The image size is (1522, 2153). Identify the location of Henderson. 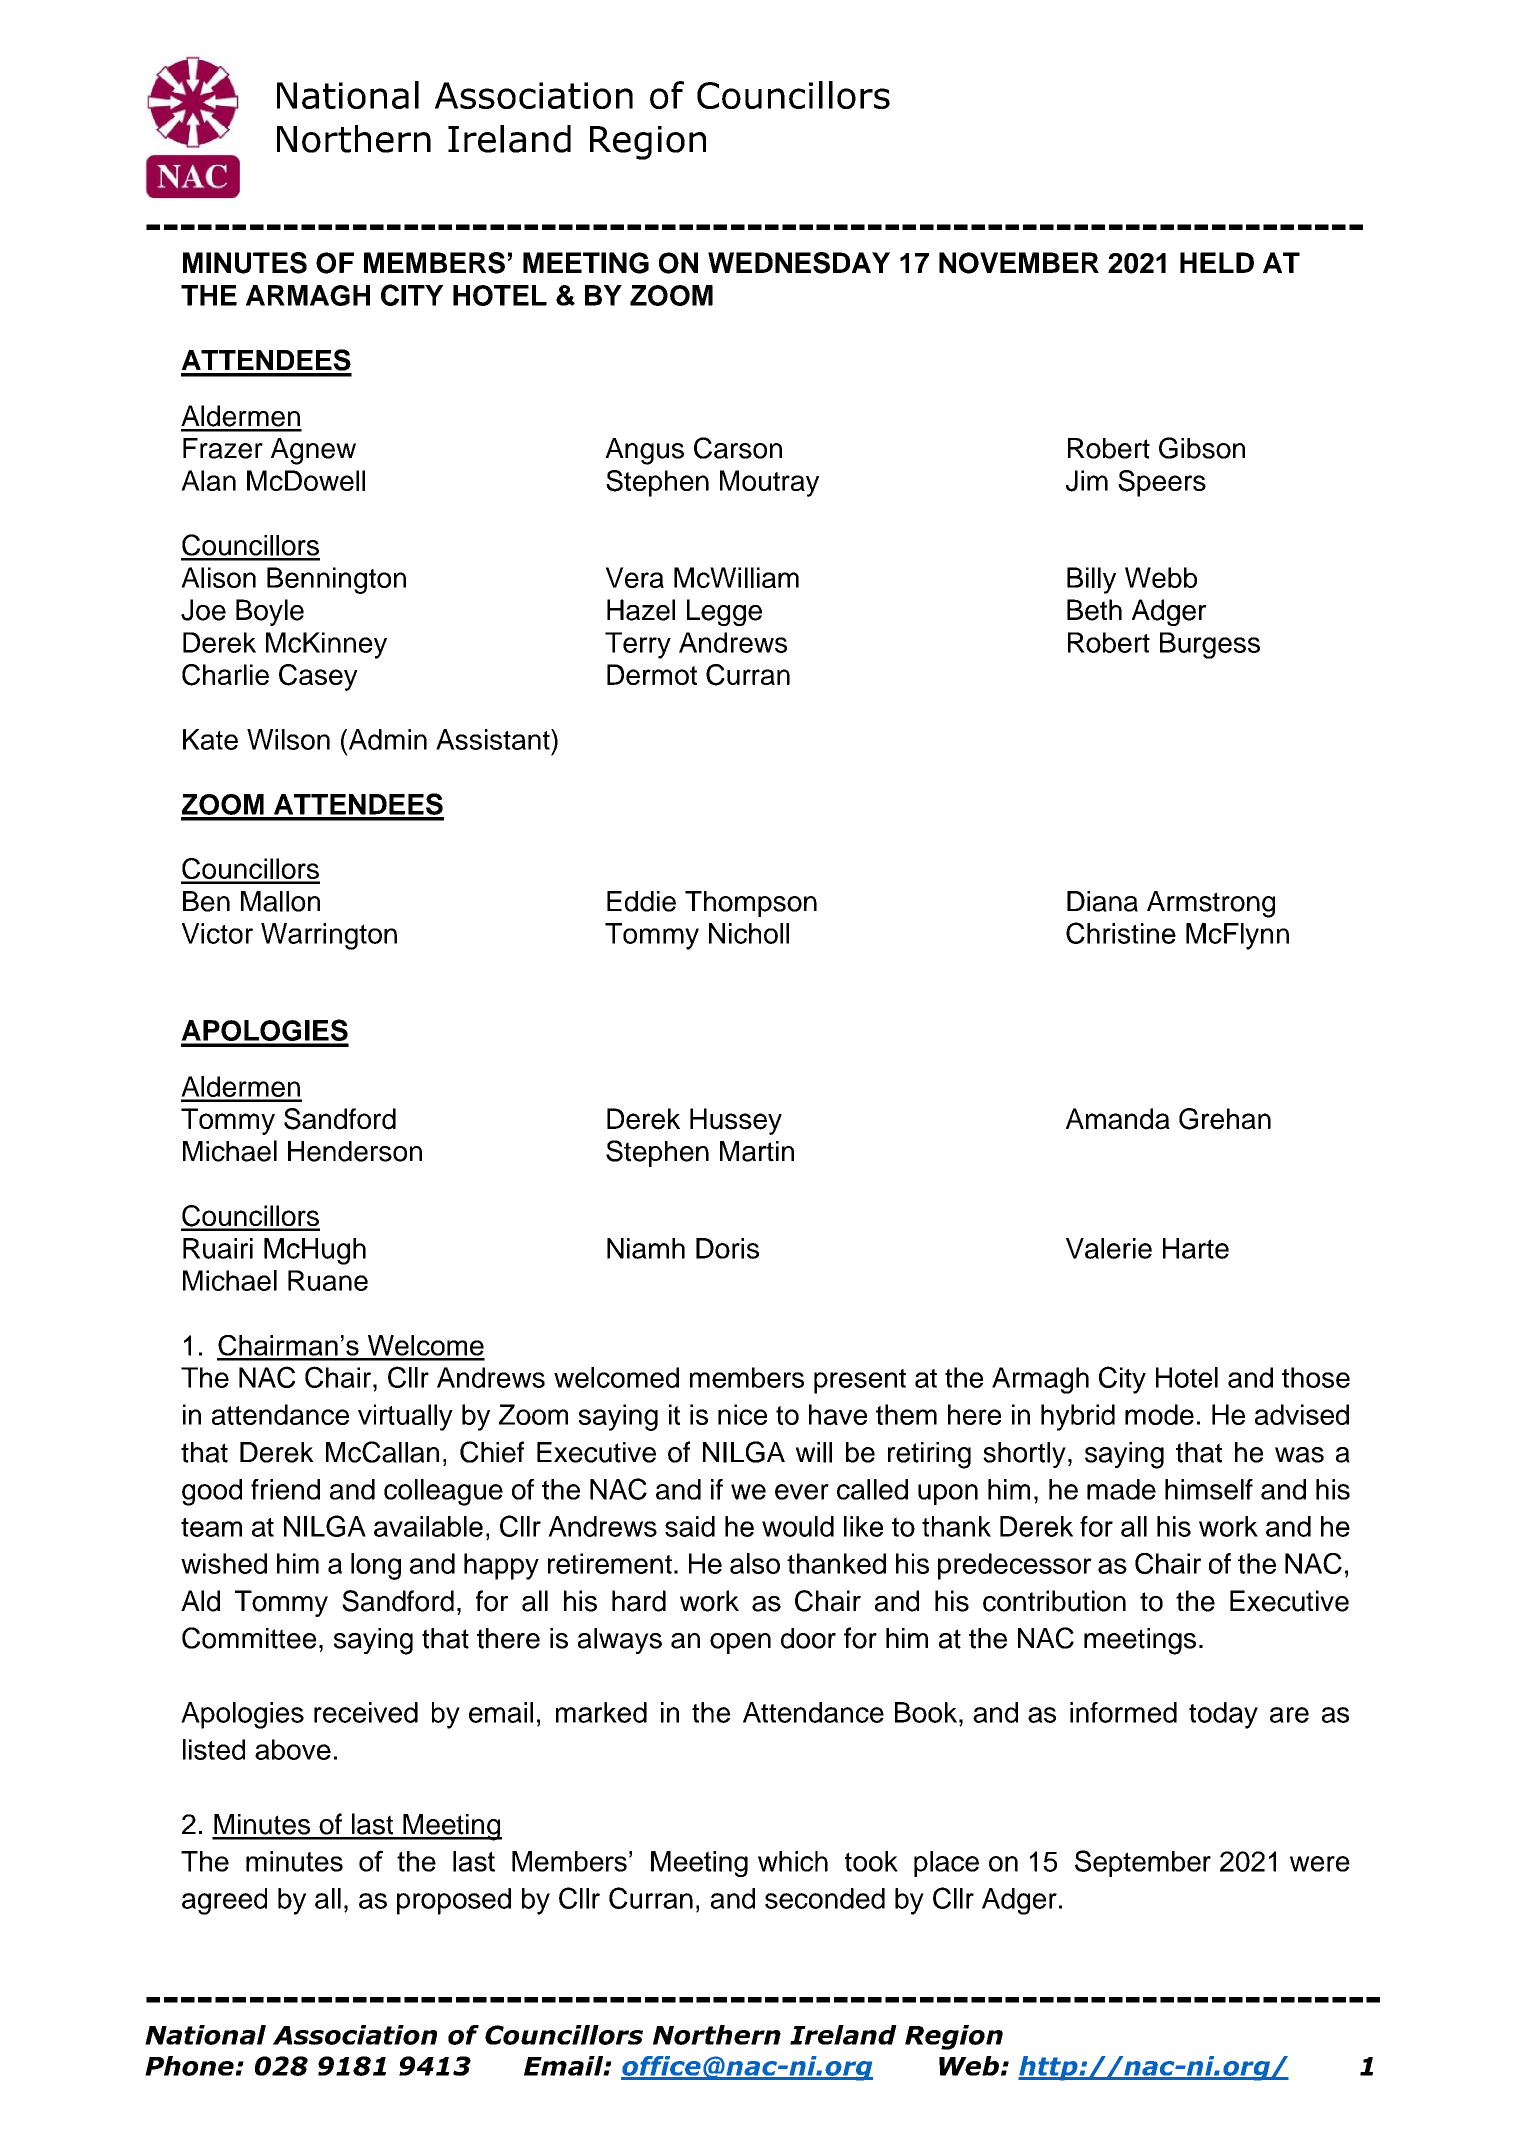
(355, 1151).
